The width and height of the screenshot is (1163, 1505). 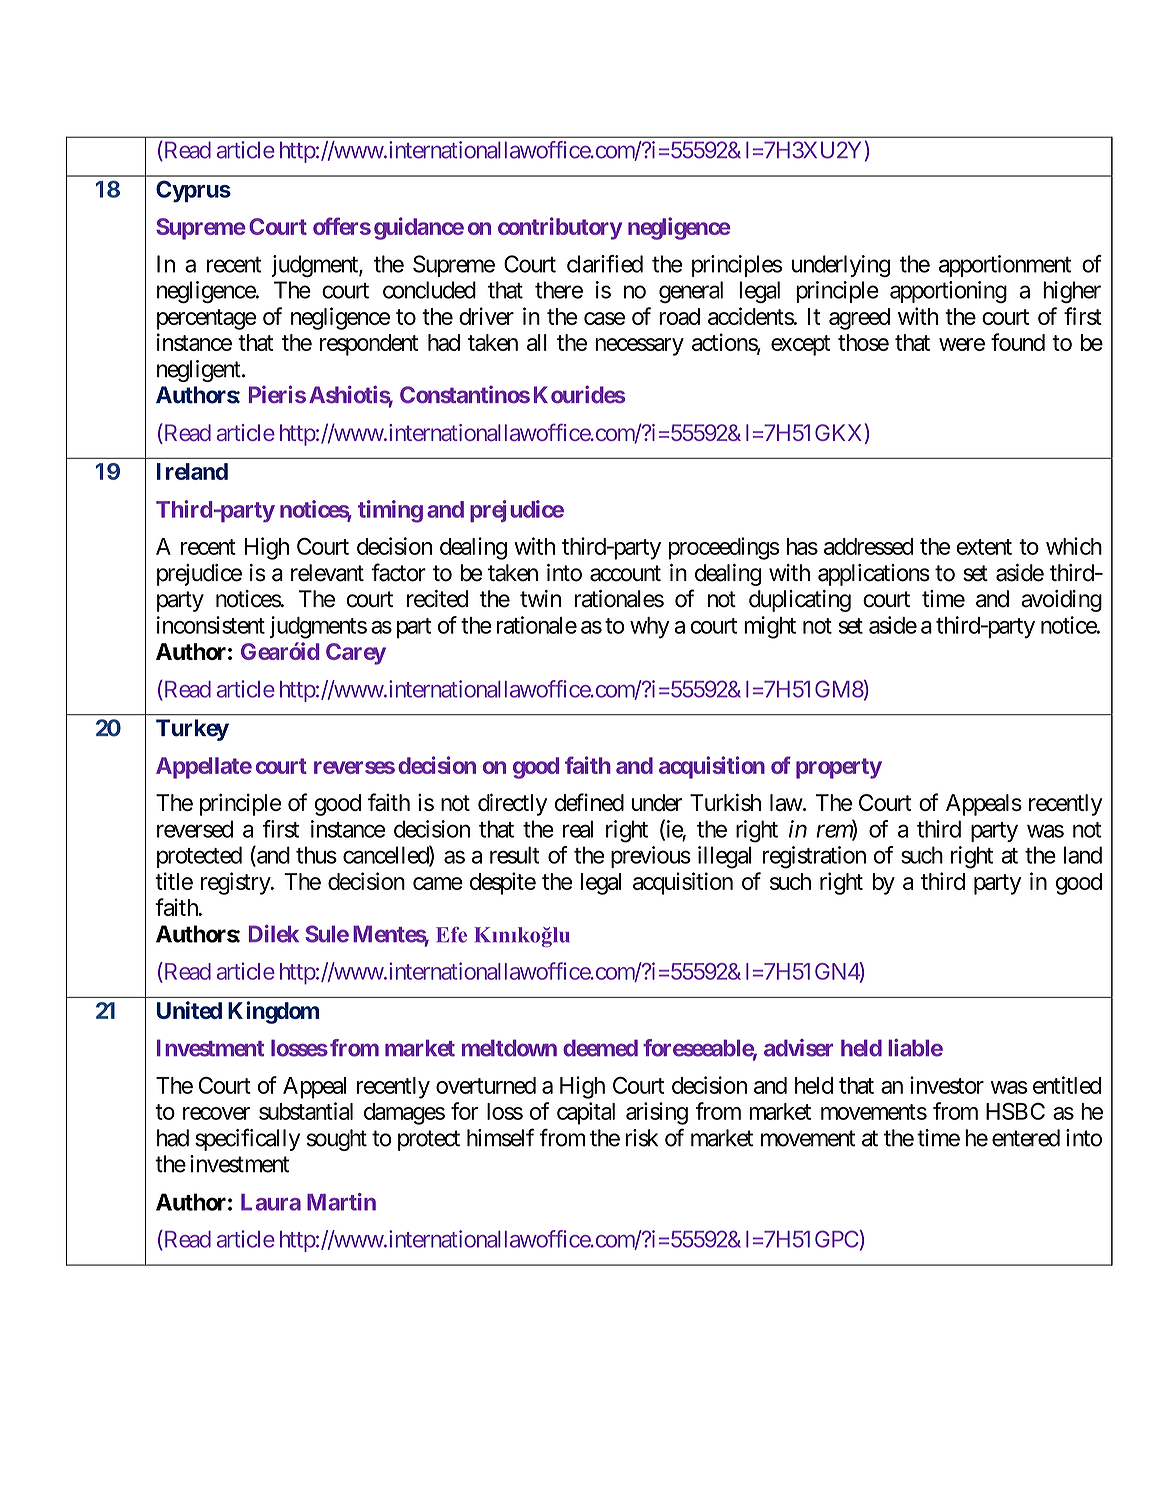 I want to click on why, so click(x=650, y=628).
